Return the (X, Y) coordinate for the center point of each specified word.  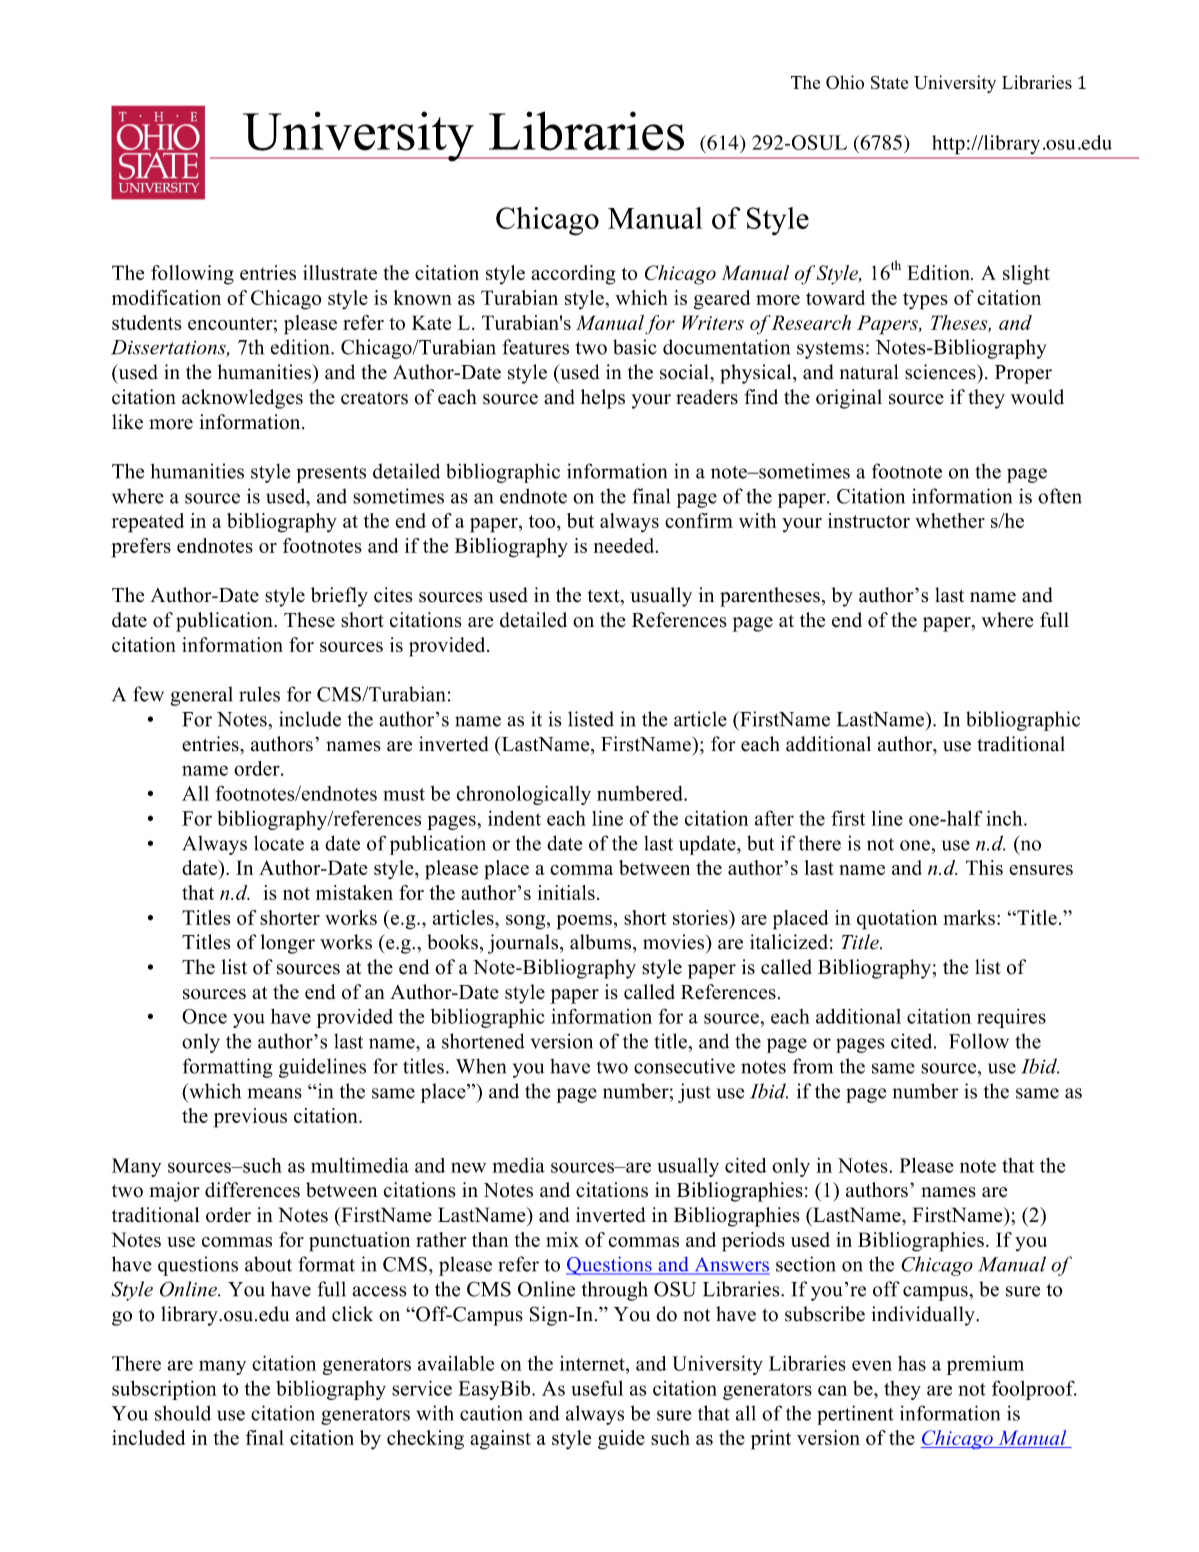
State (889, 82)
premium (985, 1365)
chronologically (523, 795)
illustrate (340, 272)
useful (597, 1388)
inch (1005, 818)
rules (259, 694)
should (183, 1413)
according (573, 275)
